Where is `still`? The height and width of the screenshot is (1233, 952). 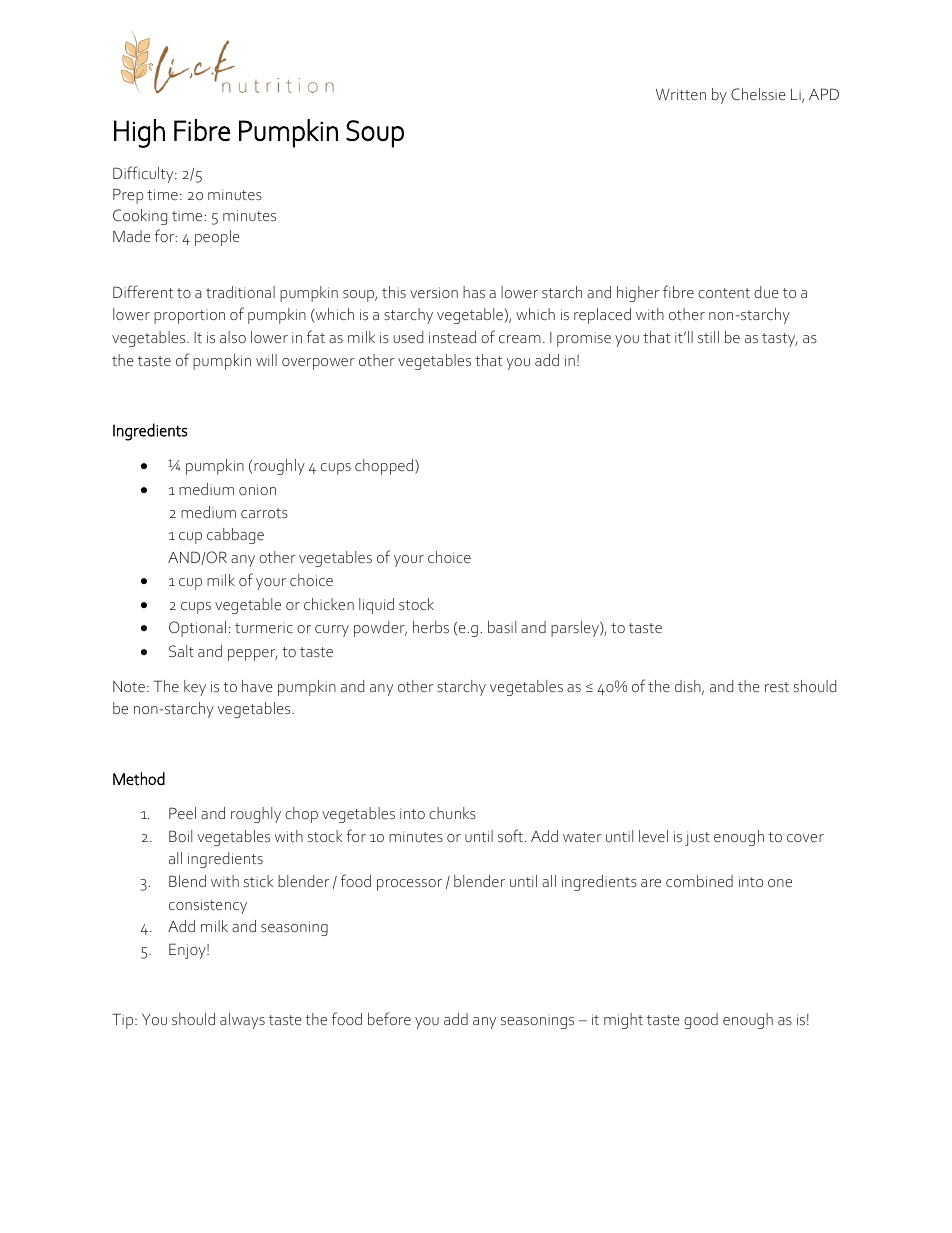 still is located at coordinates (708, 337).
